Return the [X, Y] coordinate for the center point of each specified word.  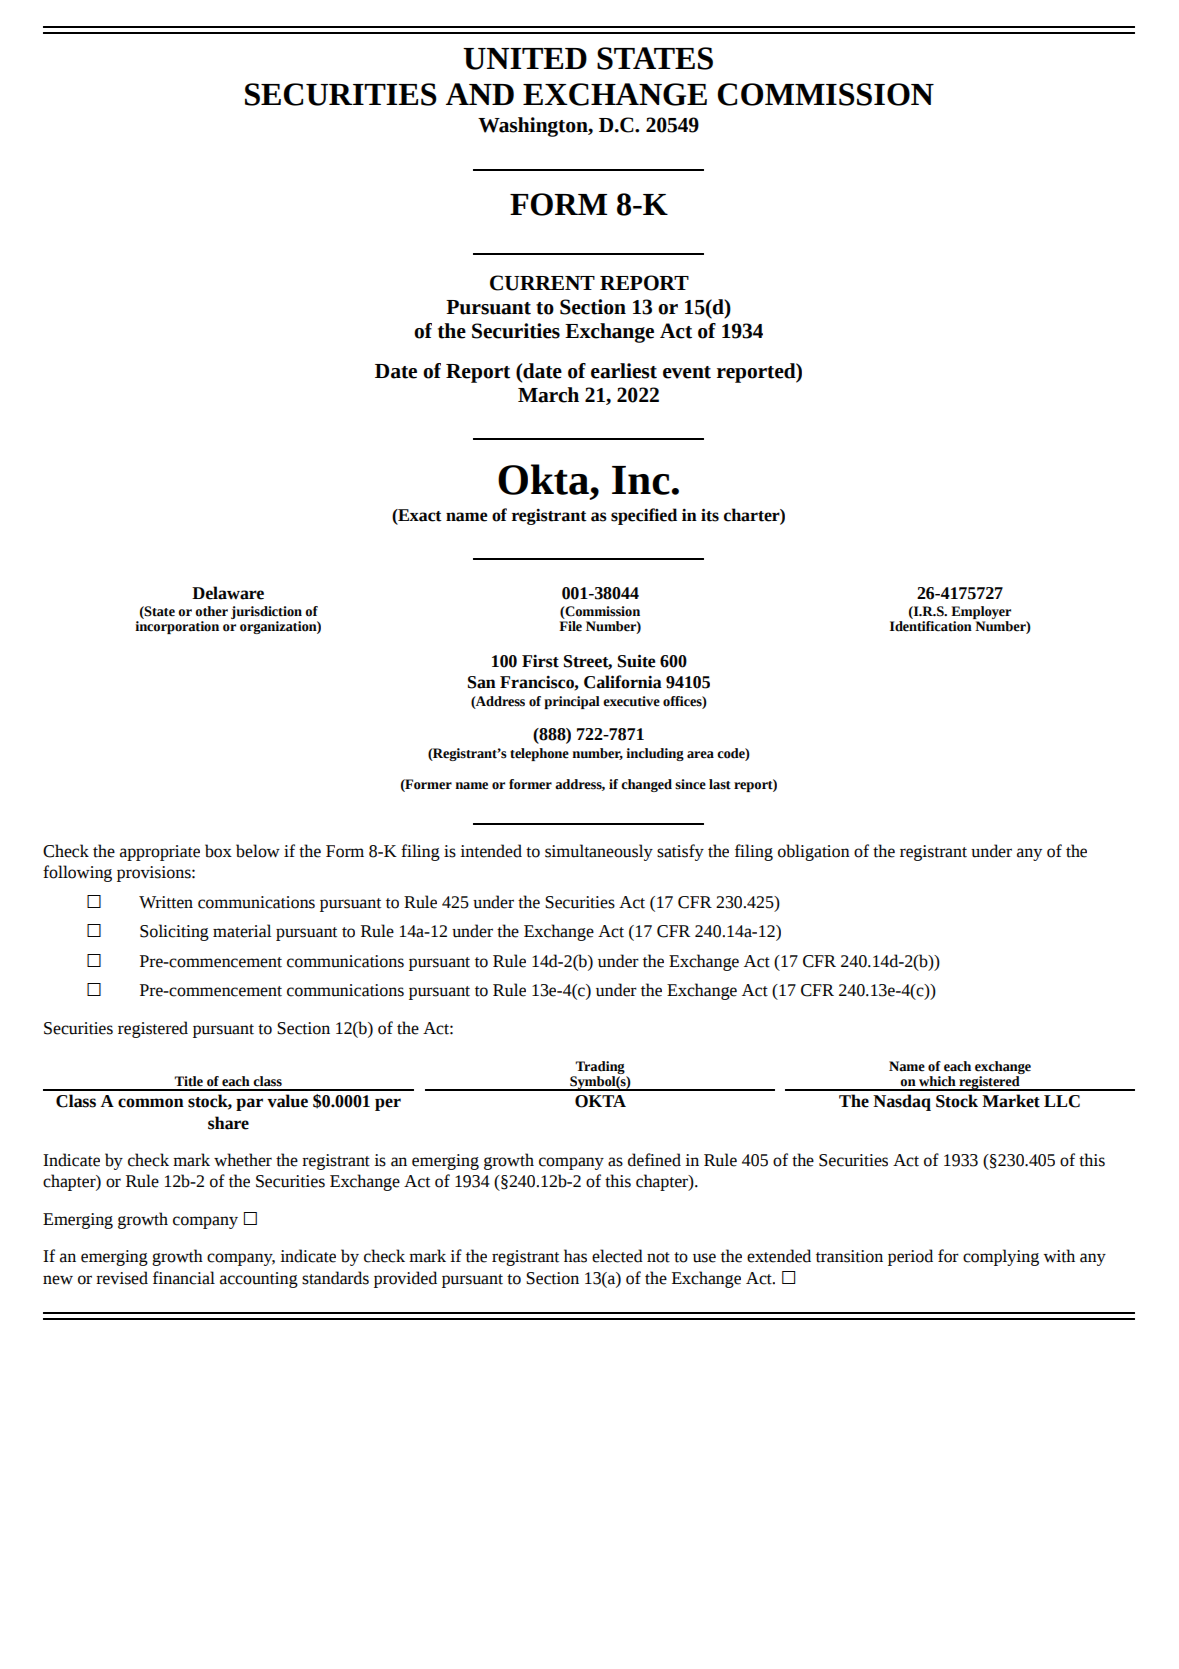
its [710, 515]
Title [188, 1081]
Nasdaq [902, 1102]
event [687, 372]
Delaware [228, 593]
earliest [624, 371]
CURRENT [542, 283]
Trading [600, 1069]
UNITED [525, 59]
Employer [981, 614]
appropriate [160, 853]
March [548, 395]
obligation [814, 852]
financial [184, 1278]
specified [644, 516]
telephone [539, 754]
